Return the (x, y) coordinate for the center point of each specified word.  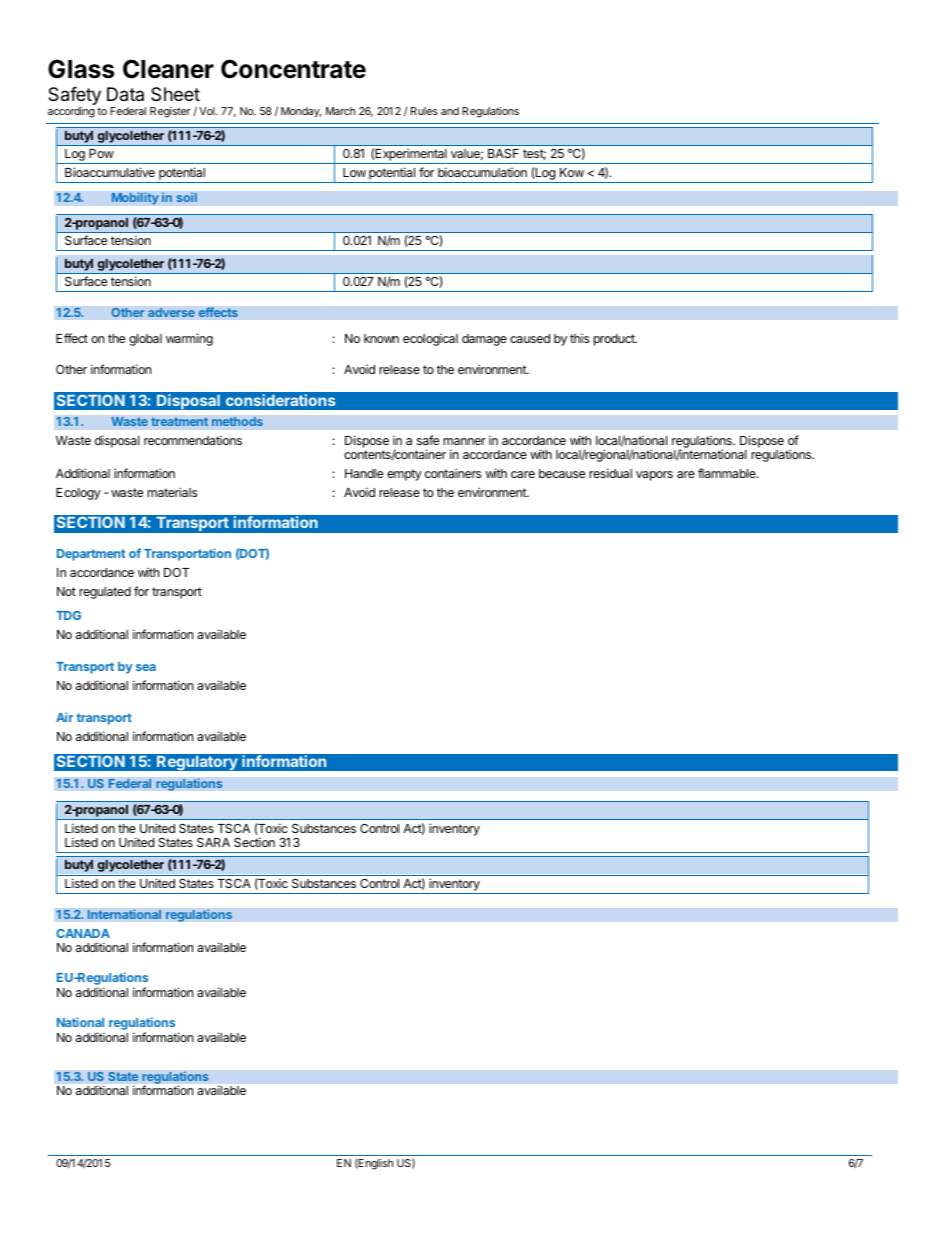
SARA (213, 842)
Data (125, 94)
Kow (572, 172)
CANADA (83, 933)
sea (146, 667)
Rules (424, 111)
